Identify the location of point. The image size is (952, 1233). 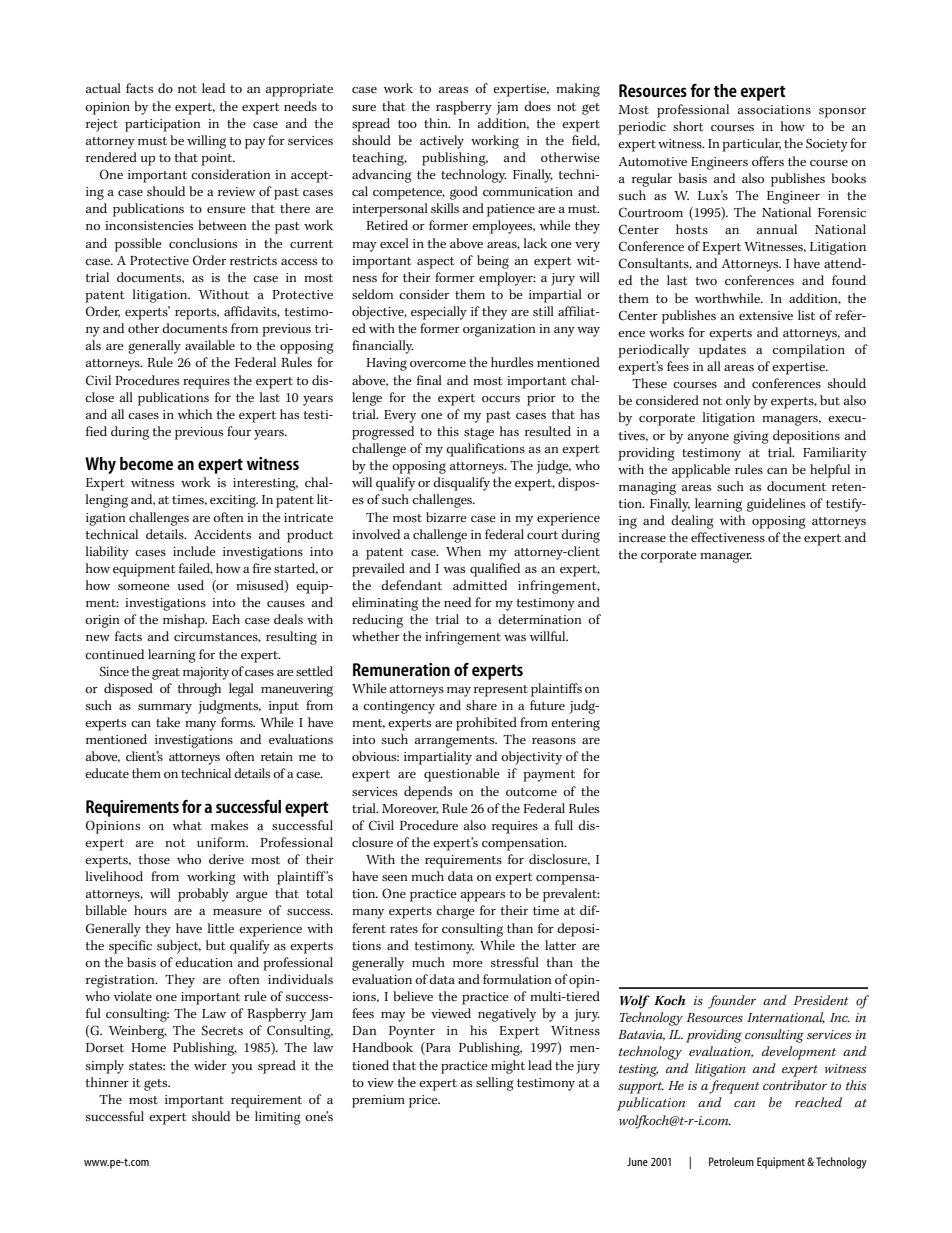
(218, 159).
